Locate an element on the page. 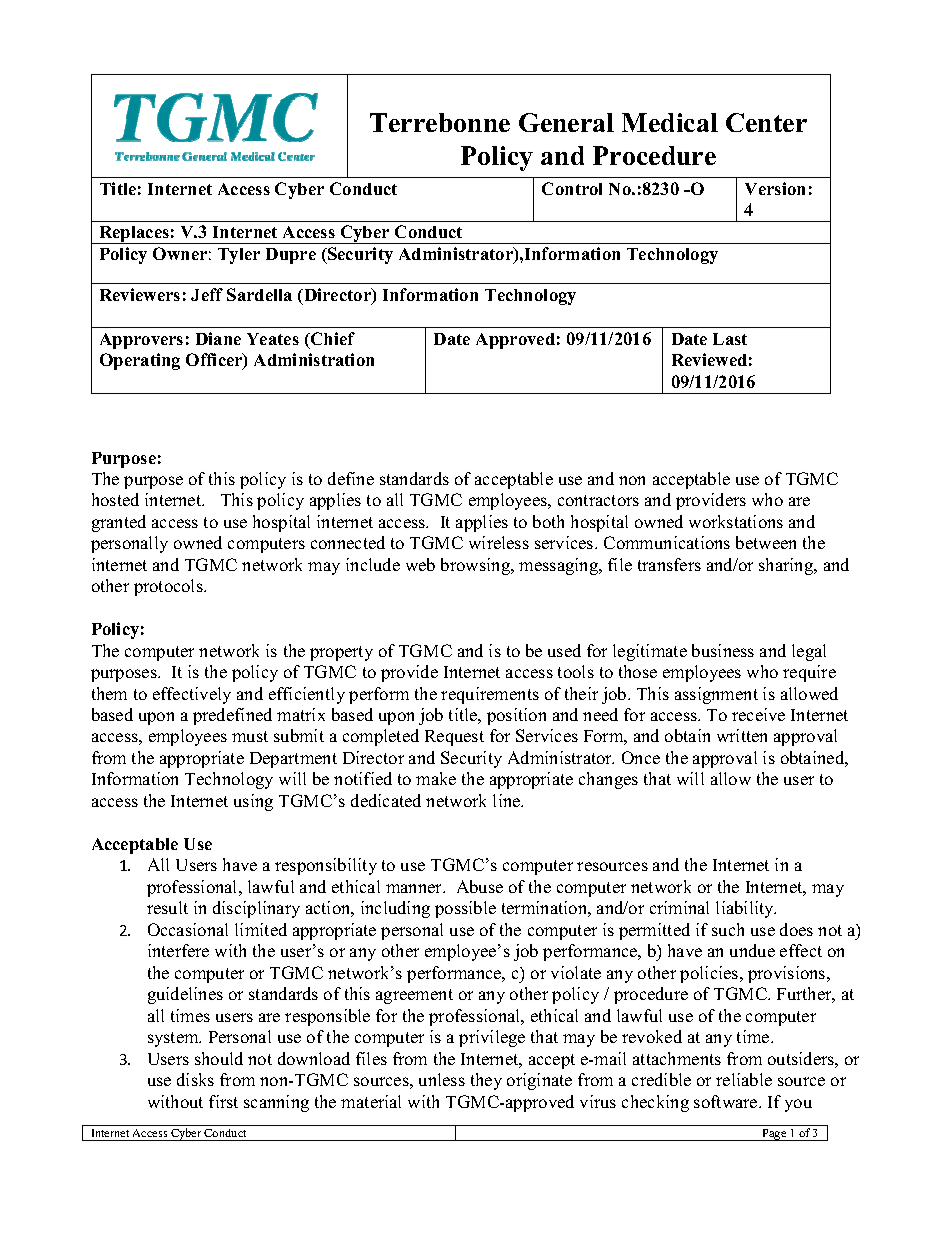  liability is located at coordinates (746, 909).
